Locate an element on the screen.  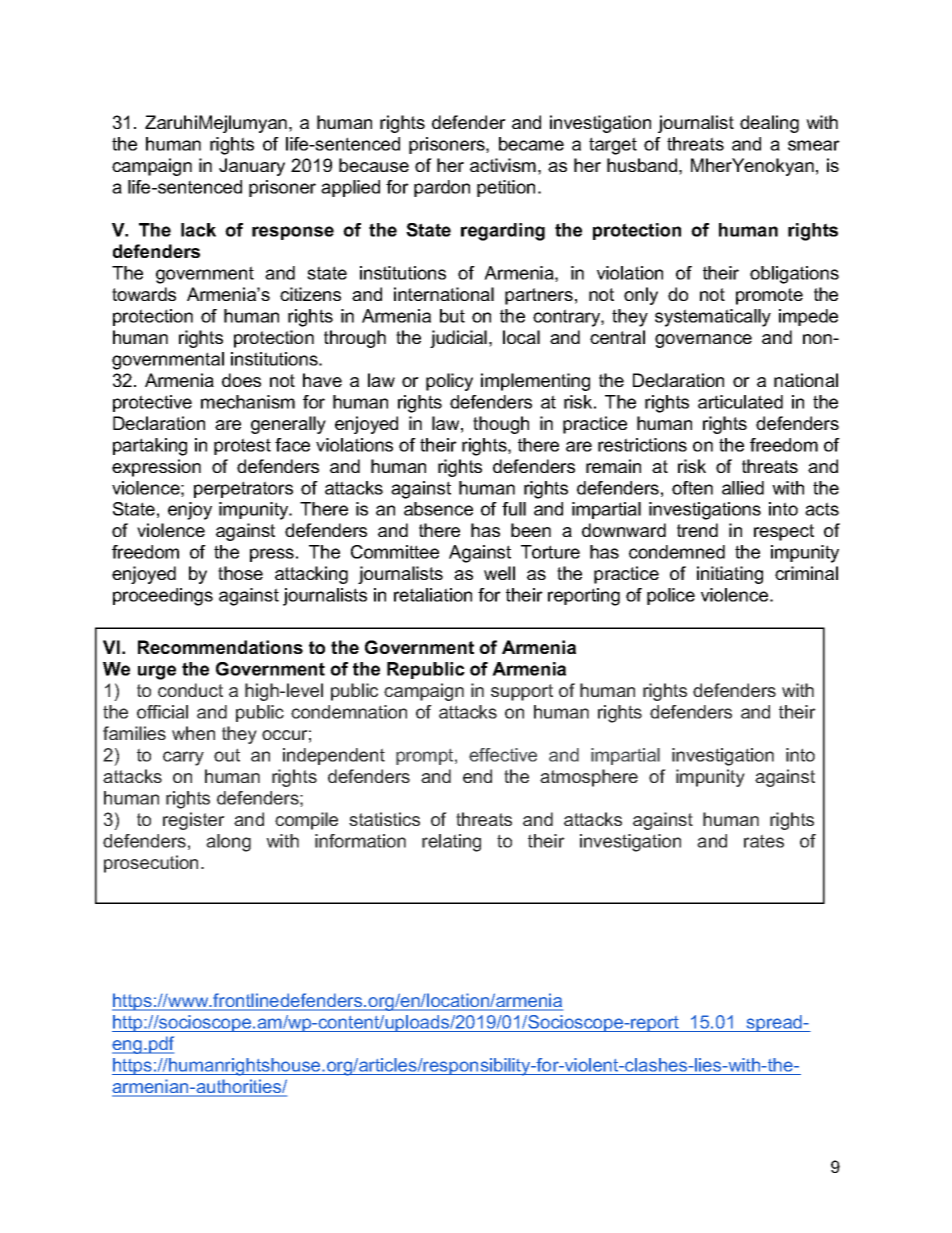
January is located at coordinates (252, 167).
